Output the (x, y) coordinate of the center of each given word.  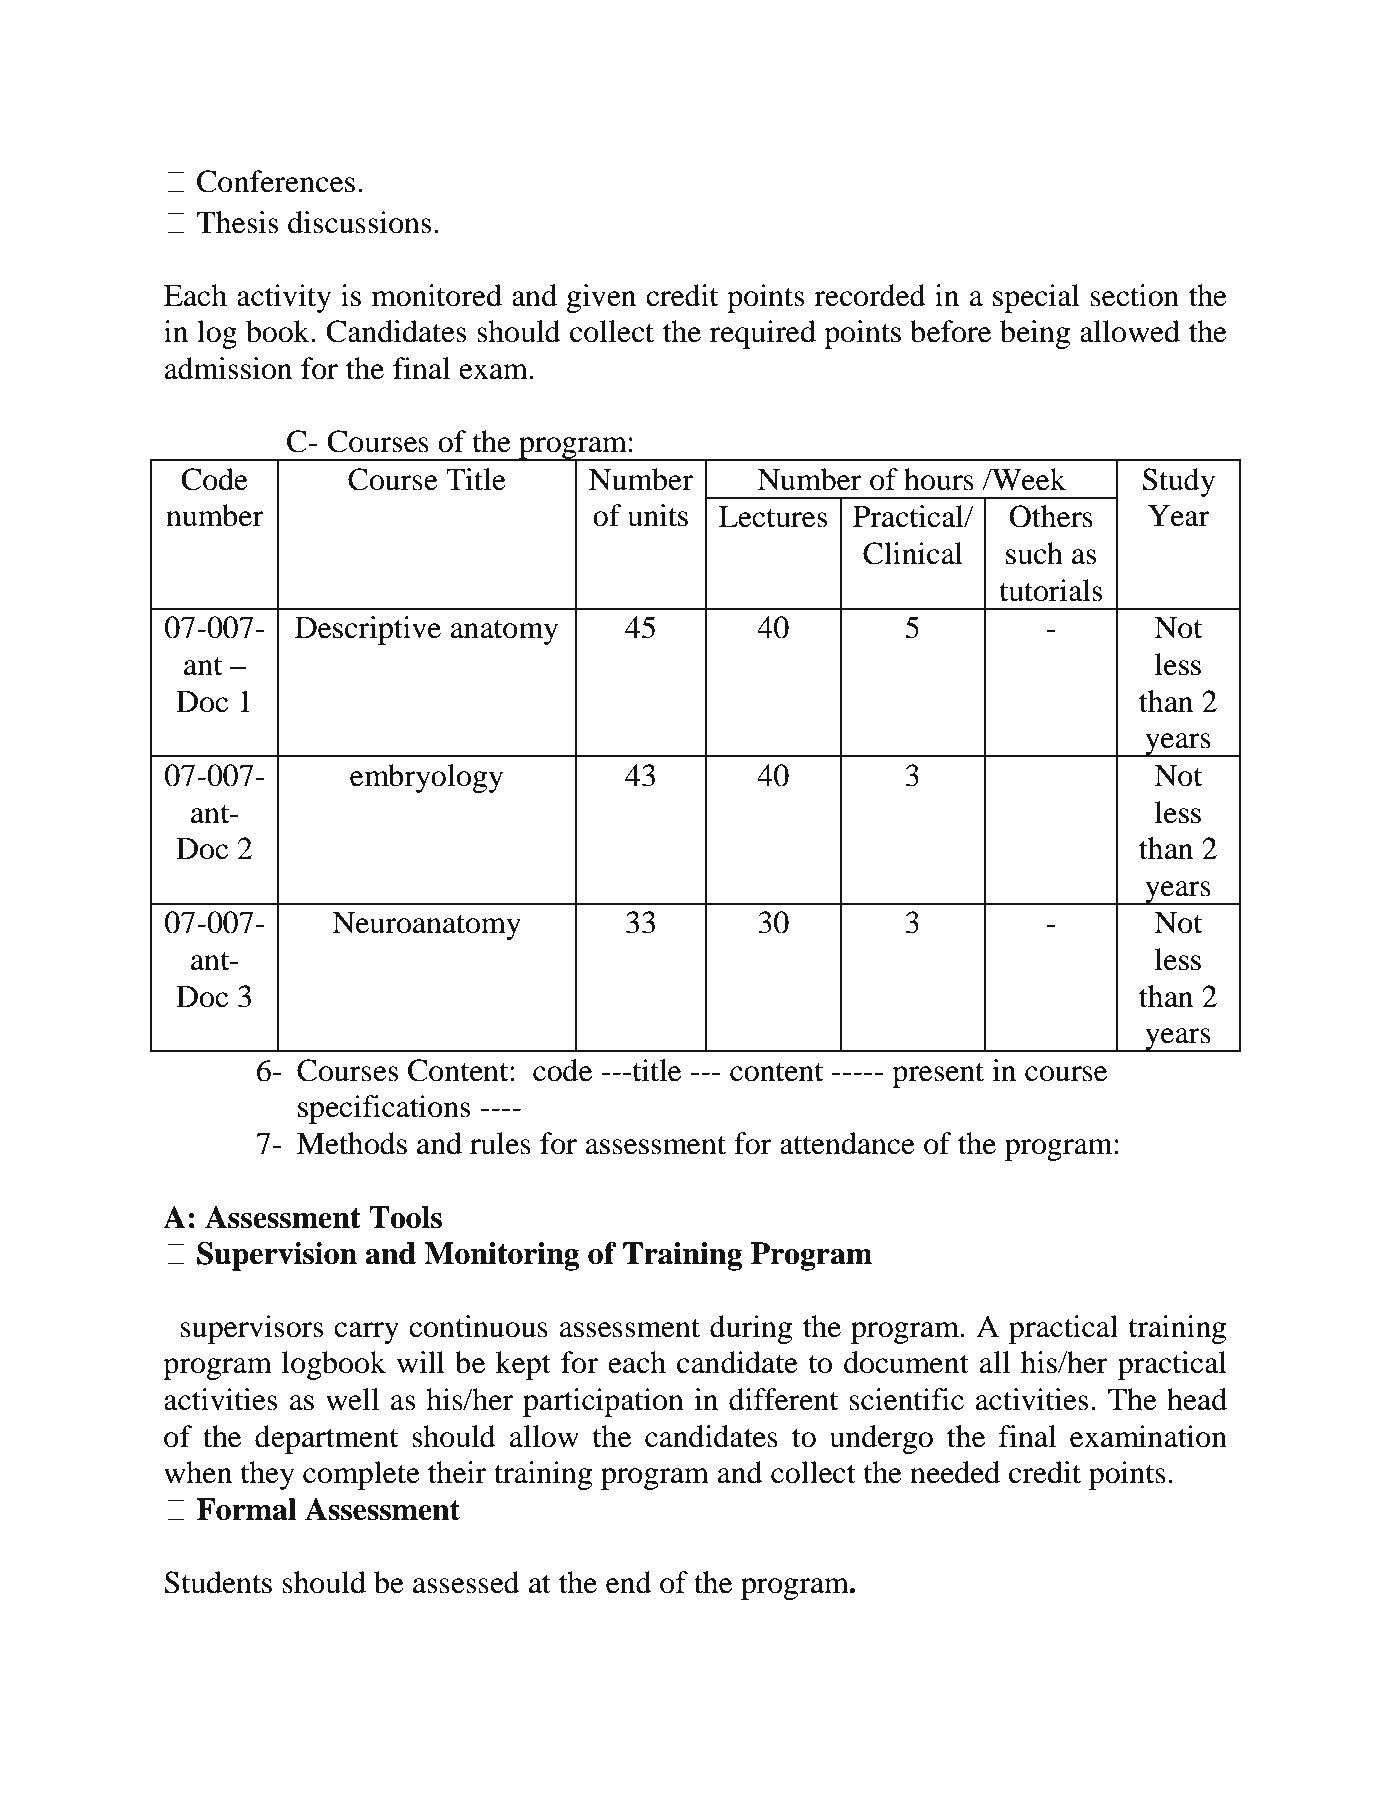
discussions (360, 222)
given (601, 298)
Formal (246, 1509)
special (1036, 298)
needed (955, 1472)
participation (603, 1402)
